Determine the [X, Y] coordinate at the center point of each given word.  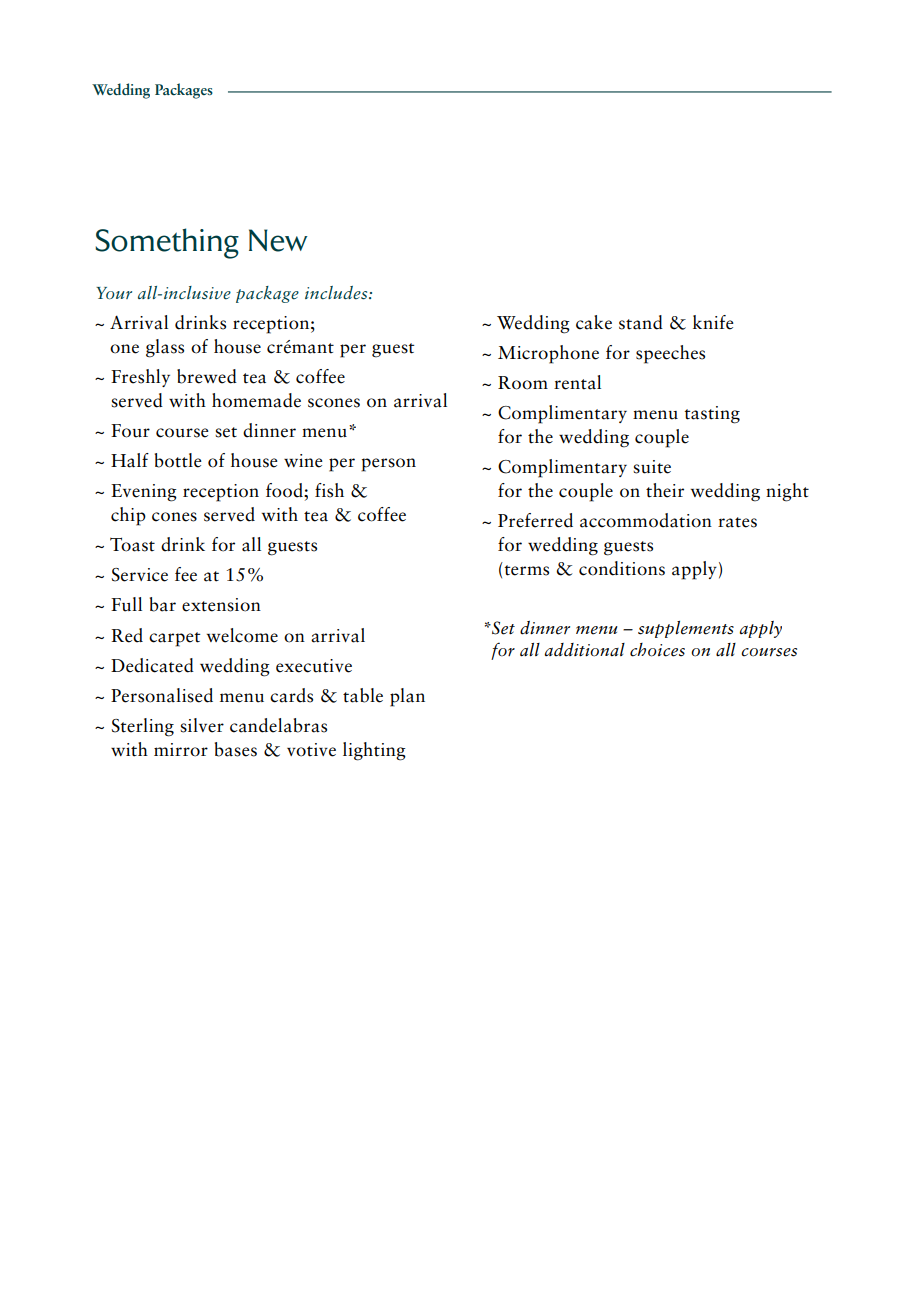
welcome [242, 635]
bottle [178, 460]
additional [585, 650]
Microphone [548, 354]
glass [165, 348]
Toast [132, 544]
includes [337, 293]
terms [527, 570]
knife [713, 322]
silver [202, 725]
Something [167, 243]
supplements [686, 629]
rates [737, 522]
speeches [670, 354]
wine [303, 461]
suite [652, 467]
